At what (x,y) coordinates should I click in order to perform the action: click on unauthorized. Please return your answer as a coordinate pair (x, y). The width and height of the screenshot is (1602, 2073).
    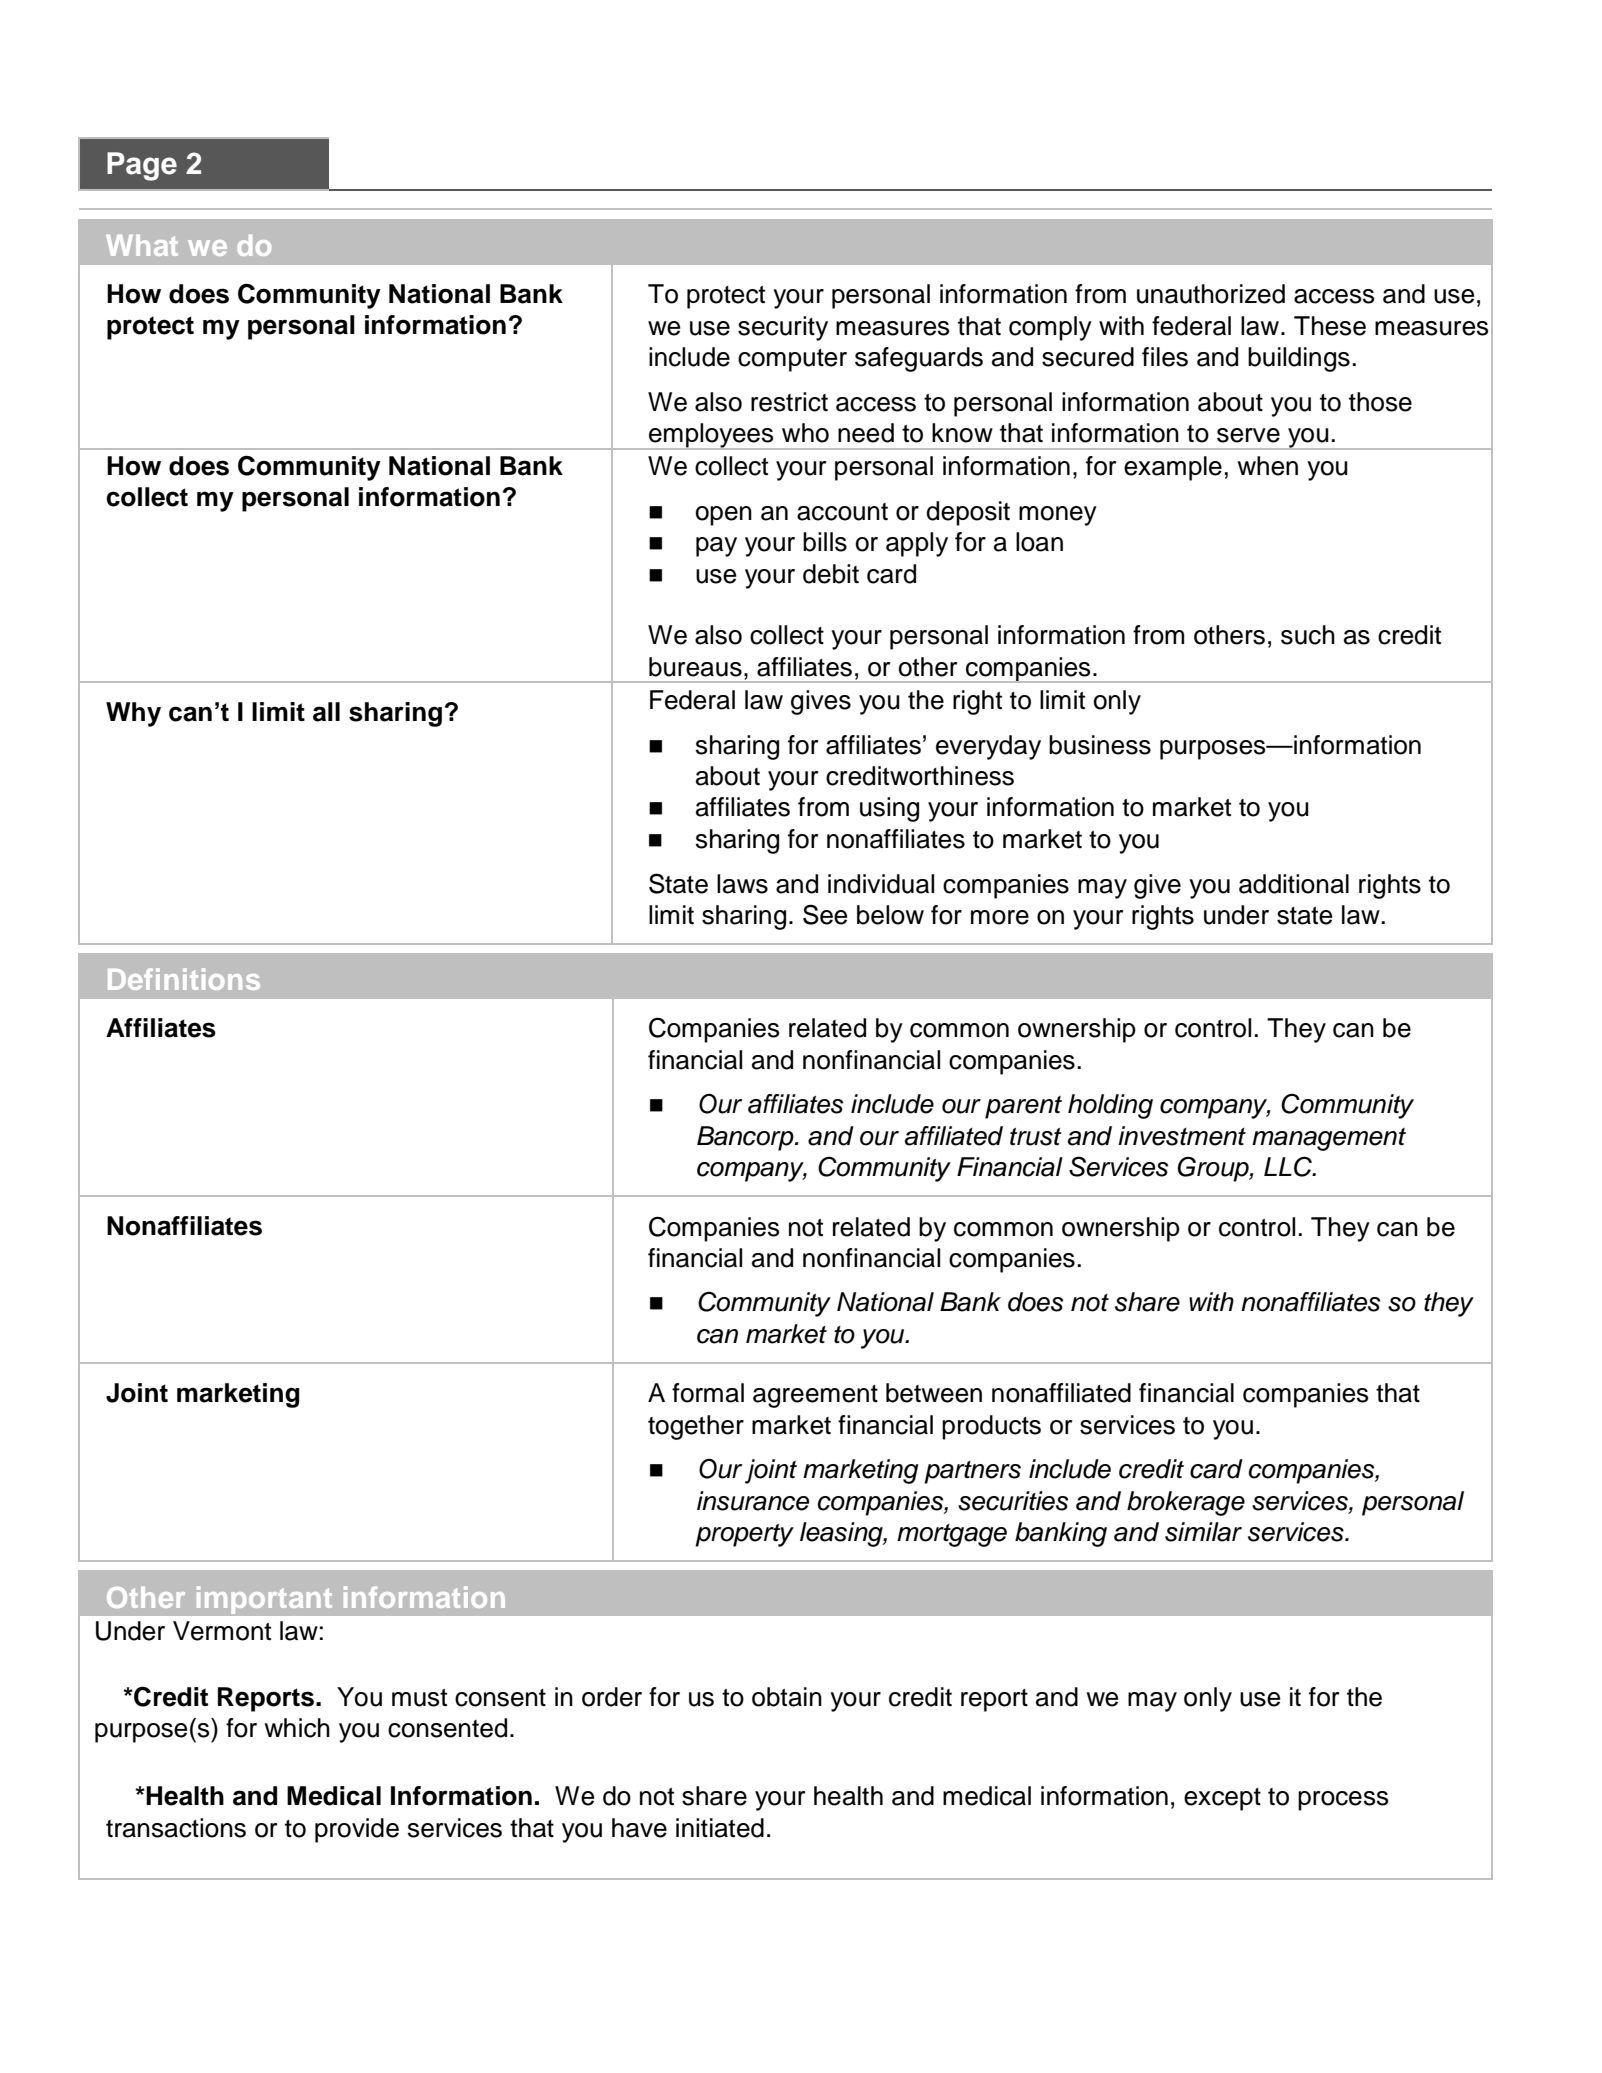
    Looking at the image, I should click on (1211, 294).
